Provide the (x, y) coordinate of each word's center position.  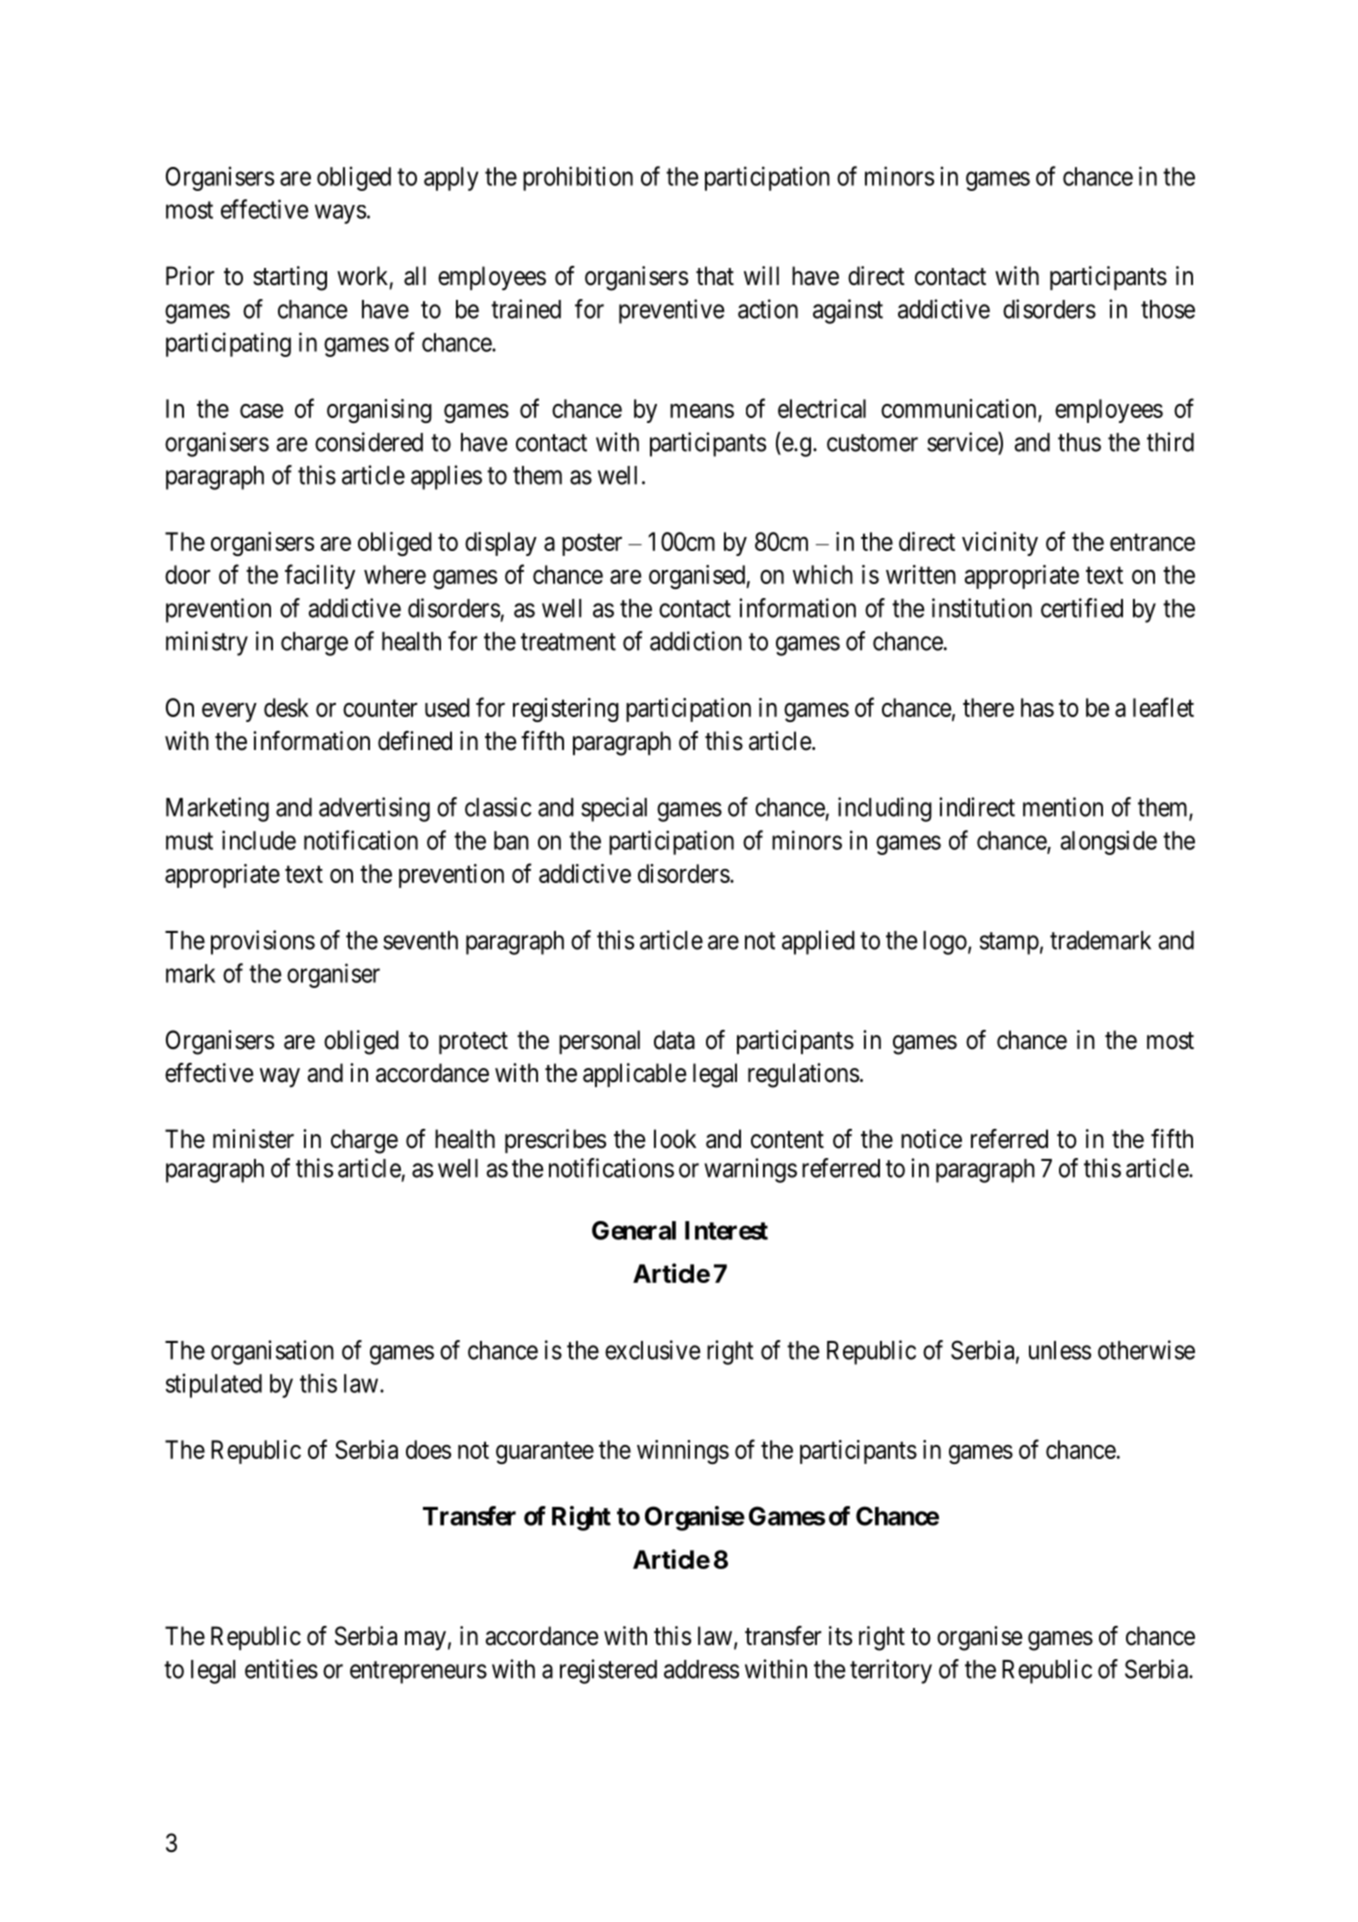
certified (1082, 608)
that (715, 276)
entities (281, 1669)
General (634, 1230)
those (1168, 309)
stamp (1009, 943)
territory (891, 1671)
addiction (696, 641)
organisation (272, 1352)
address (701, 1669)
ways (340, 214)
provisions (263, 942)
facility (320, 576)
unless (1060, 1350)
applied (818, 942)
